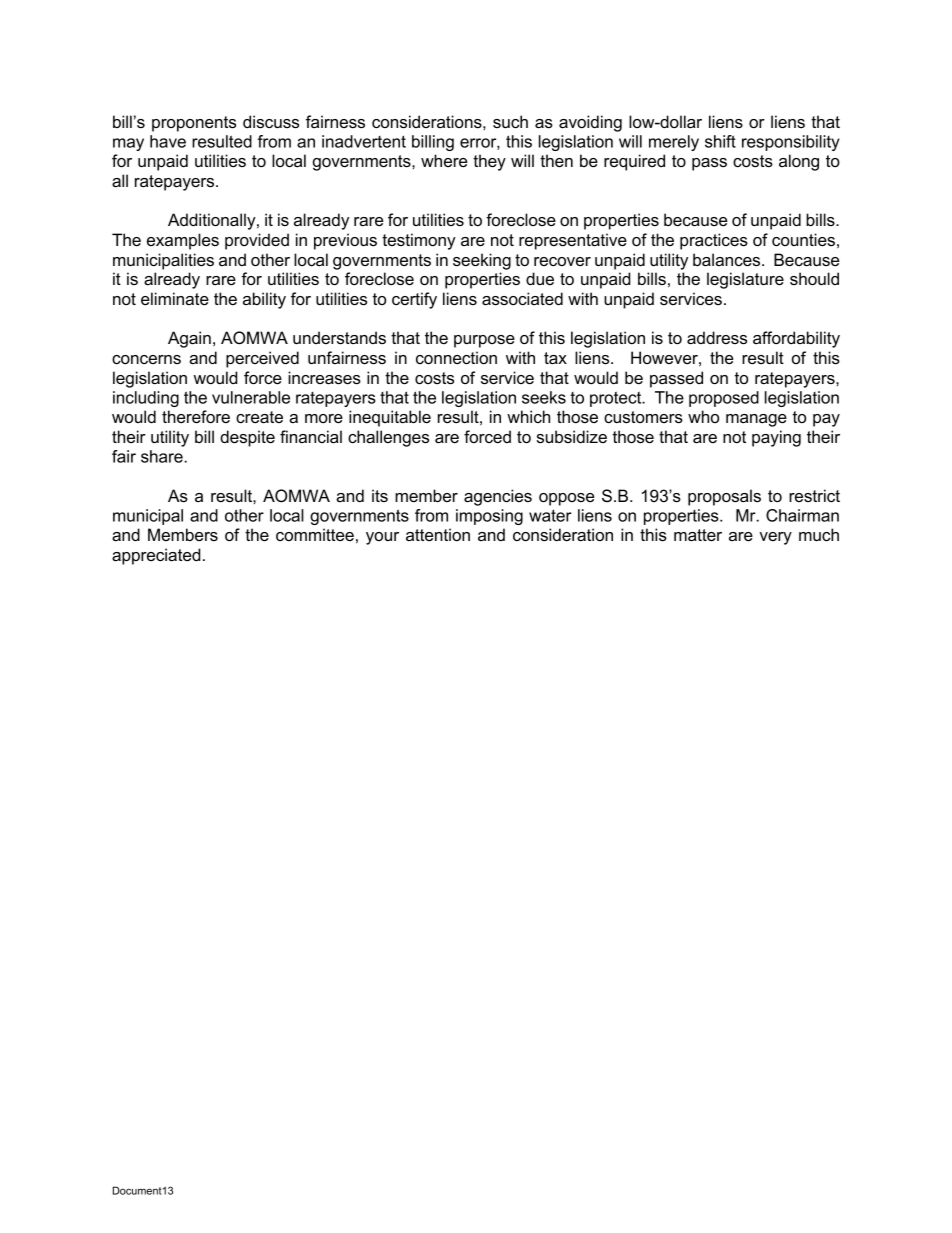 Image resolution: width=952 pixels, height=1233 pixels. I want to click on shift, so click(720, 141).
